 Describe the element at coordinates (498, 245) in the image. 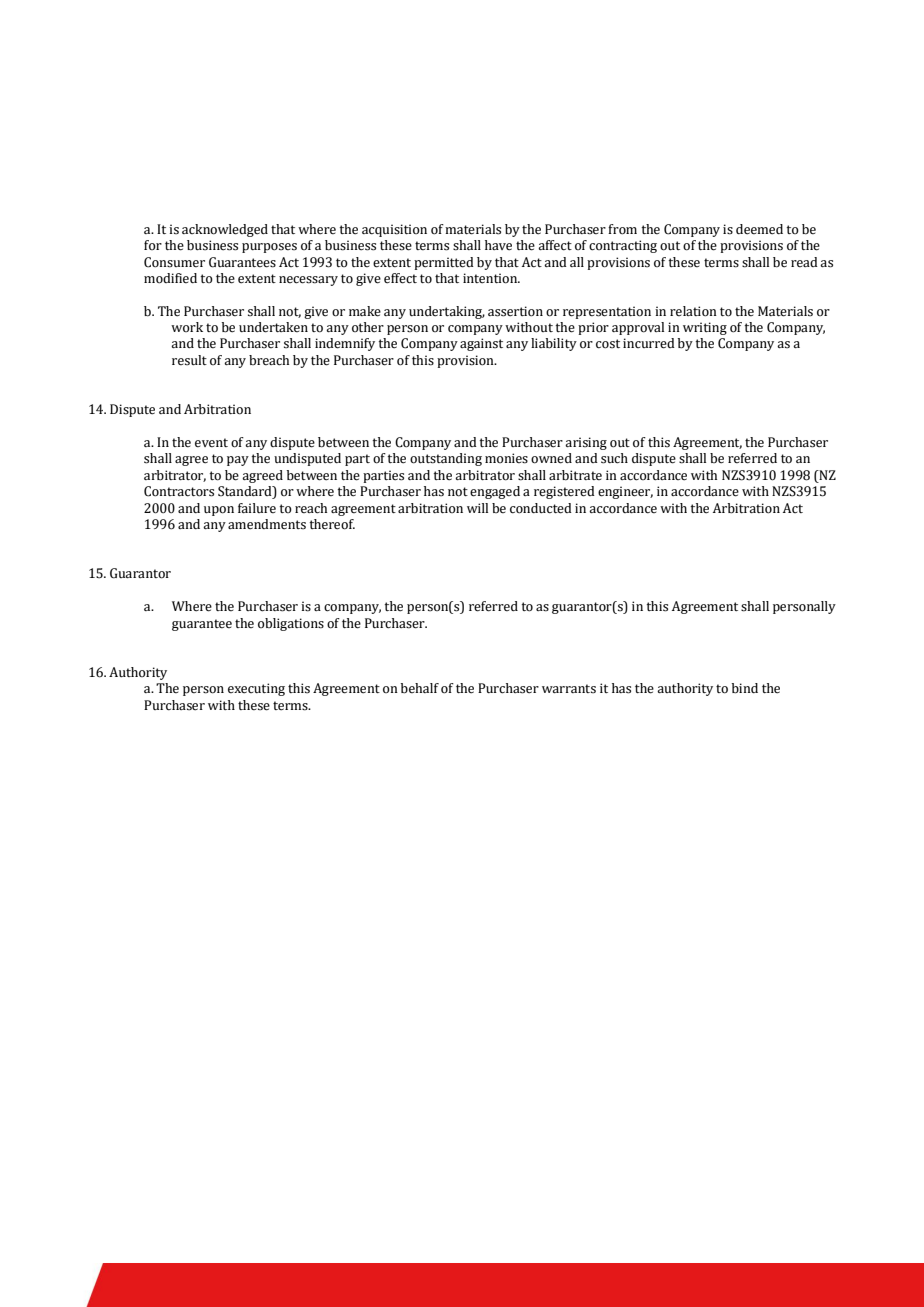

I see `have` at that location.
